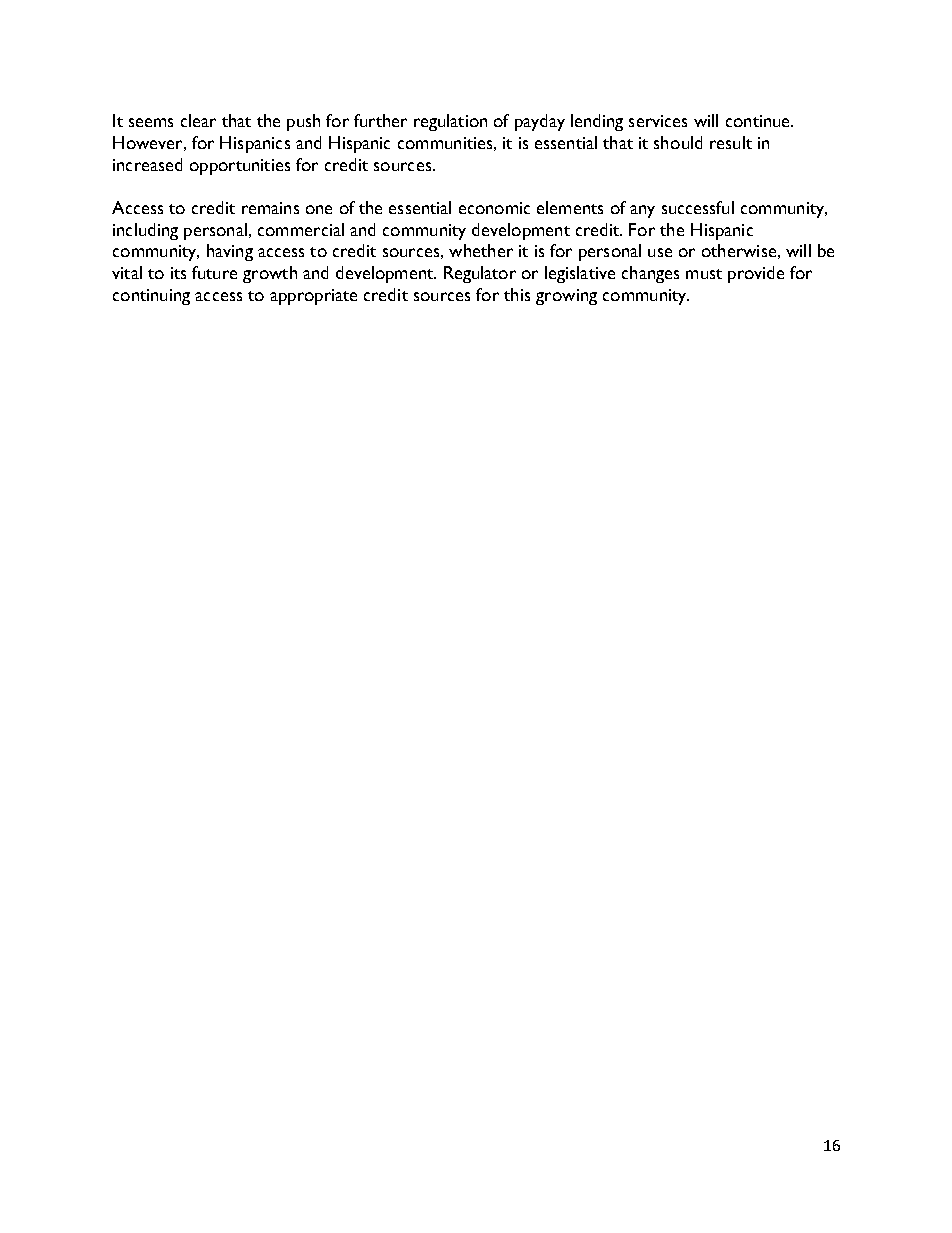 Image resolution: width=952 pixels, height=1233 pixels. I want to click on remains, so click(270, 208).
